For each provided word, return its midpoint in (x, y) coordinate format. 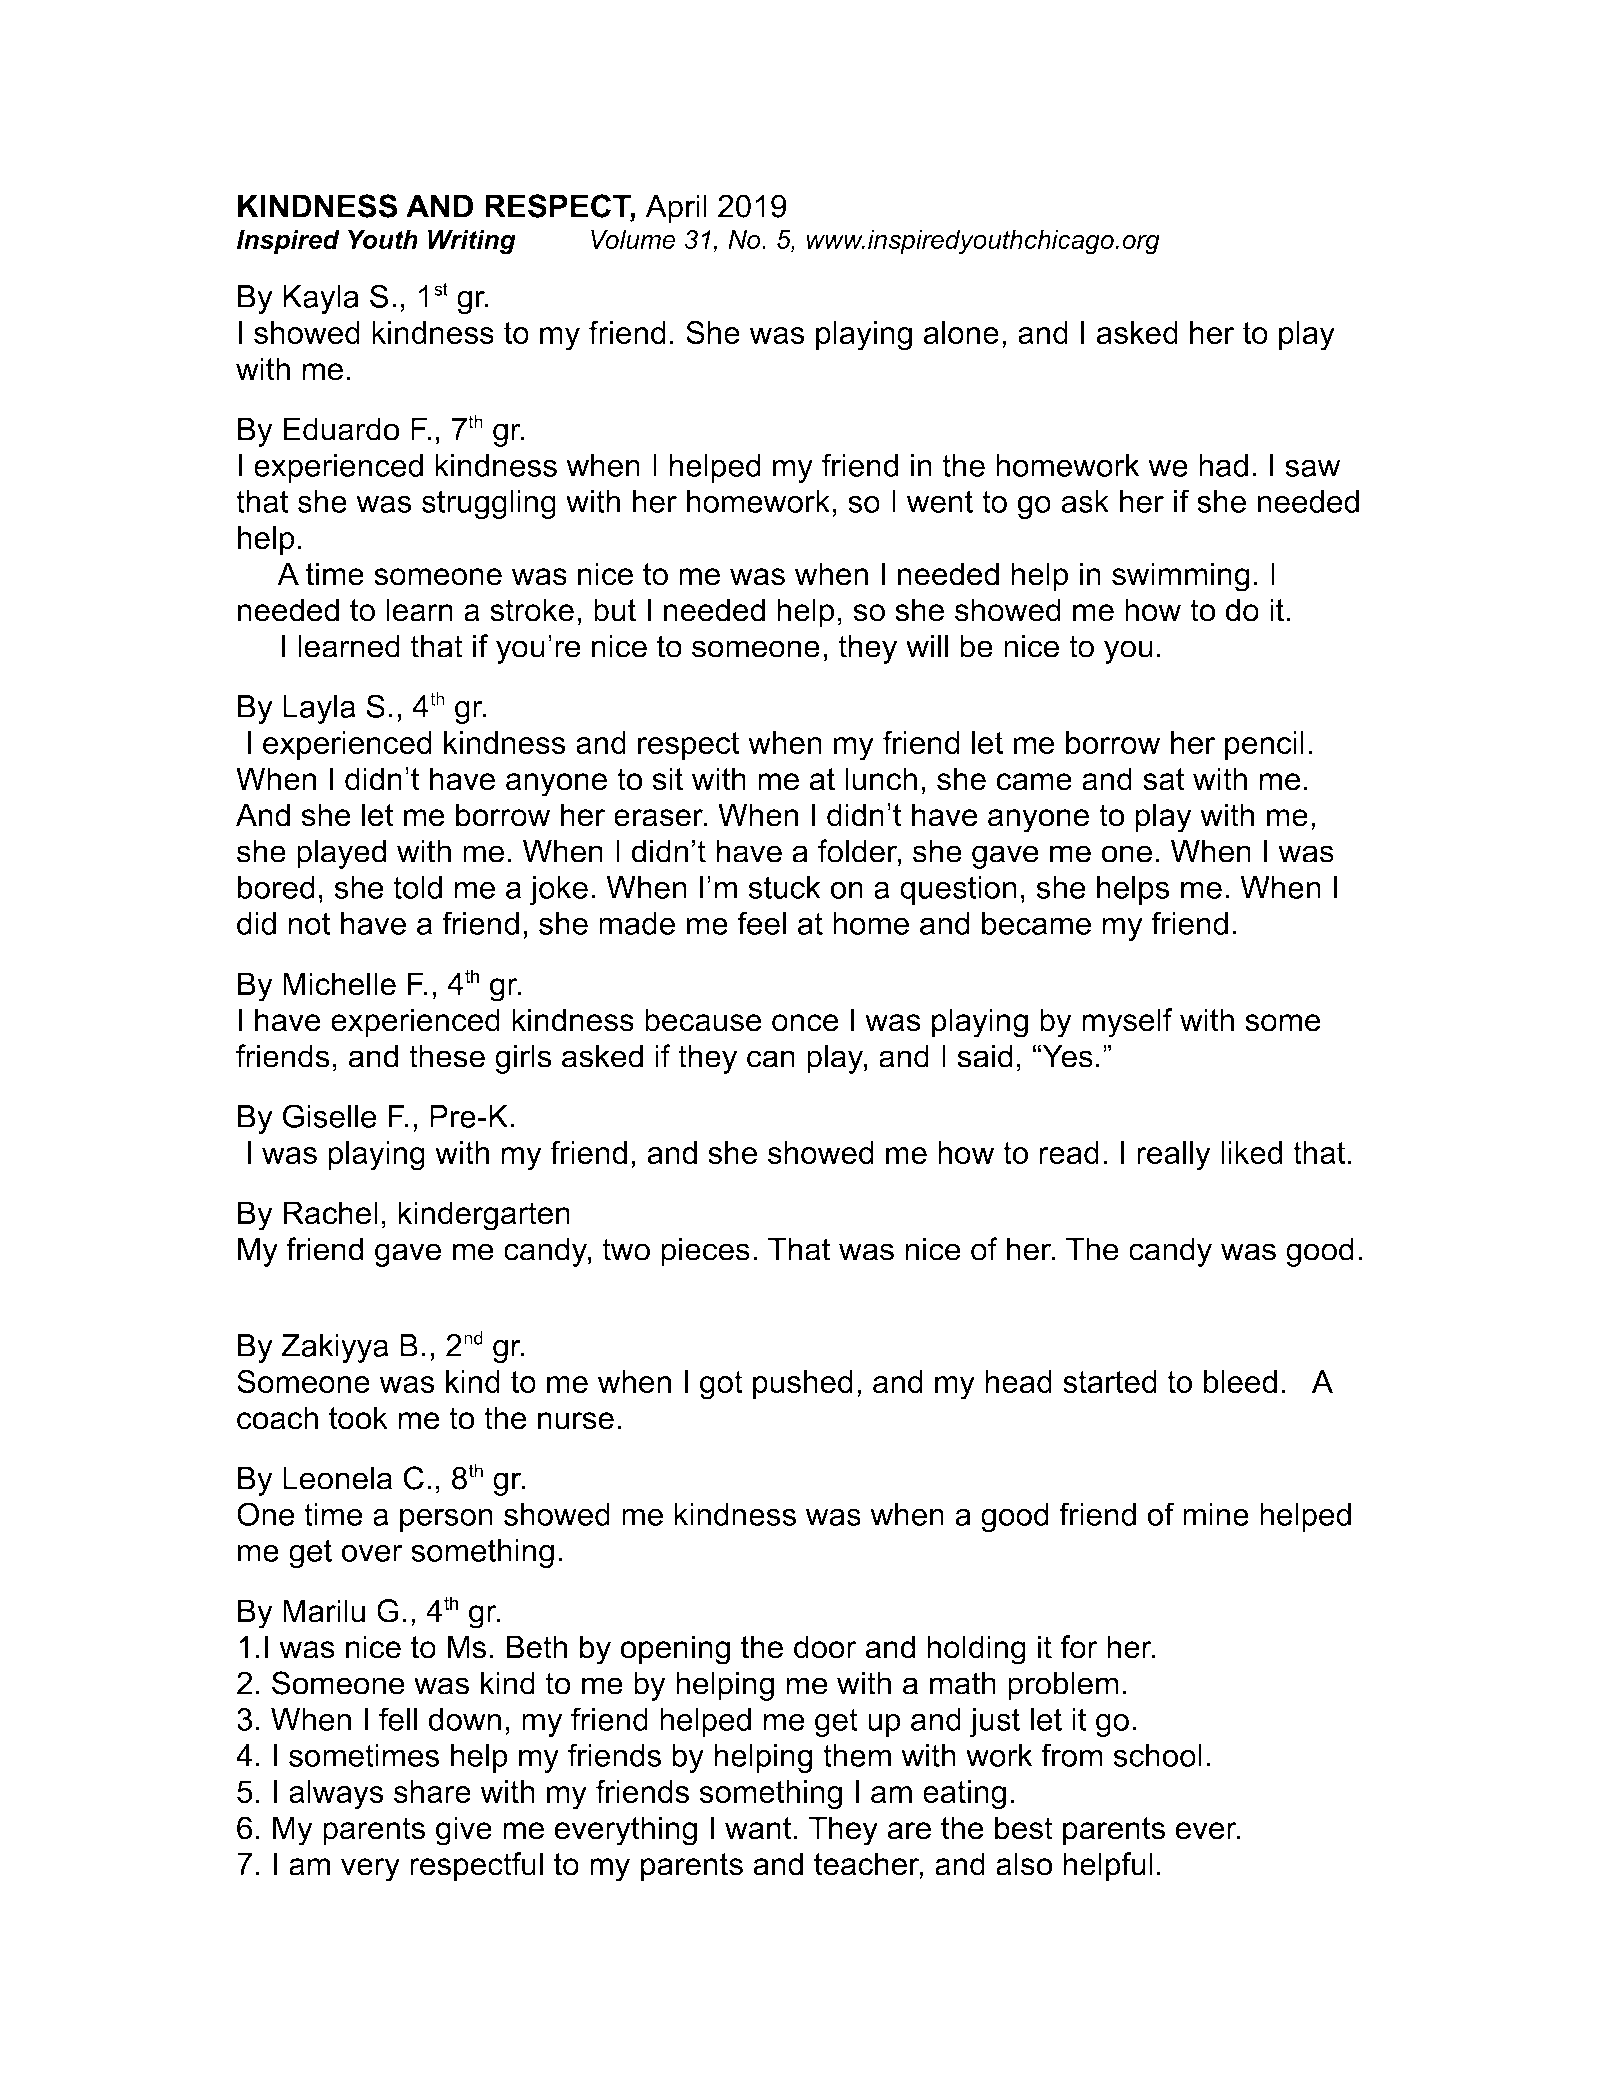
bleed (1240, 1381)
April (676, 209)
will (927, 646)
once (805, 1023)
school (1158, 1755)
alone (961, 332)
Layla (319, 709)
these (447, 1056)
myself (1127, 1023)
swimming (1181, 577)
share (432, 1791)
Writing (472, 242)
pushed (803, 1384)
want (758, 1828)
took (358, 1418)
